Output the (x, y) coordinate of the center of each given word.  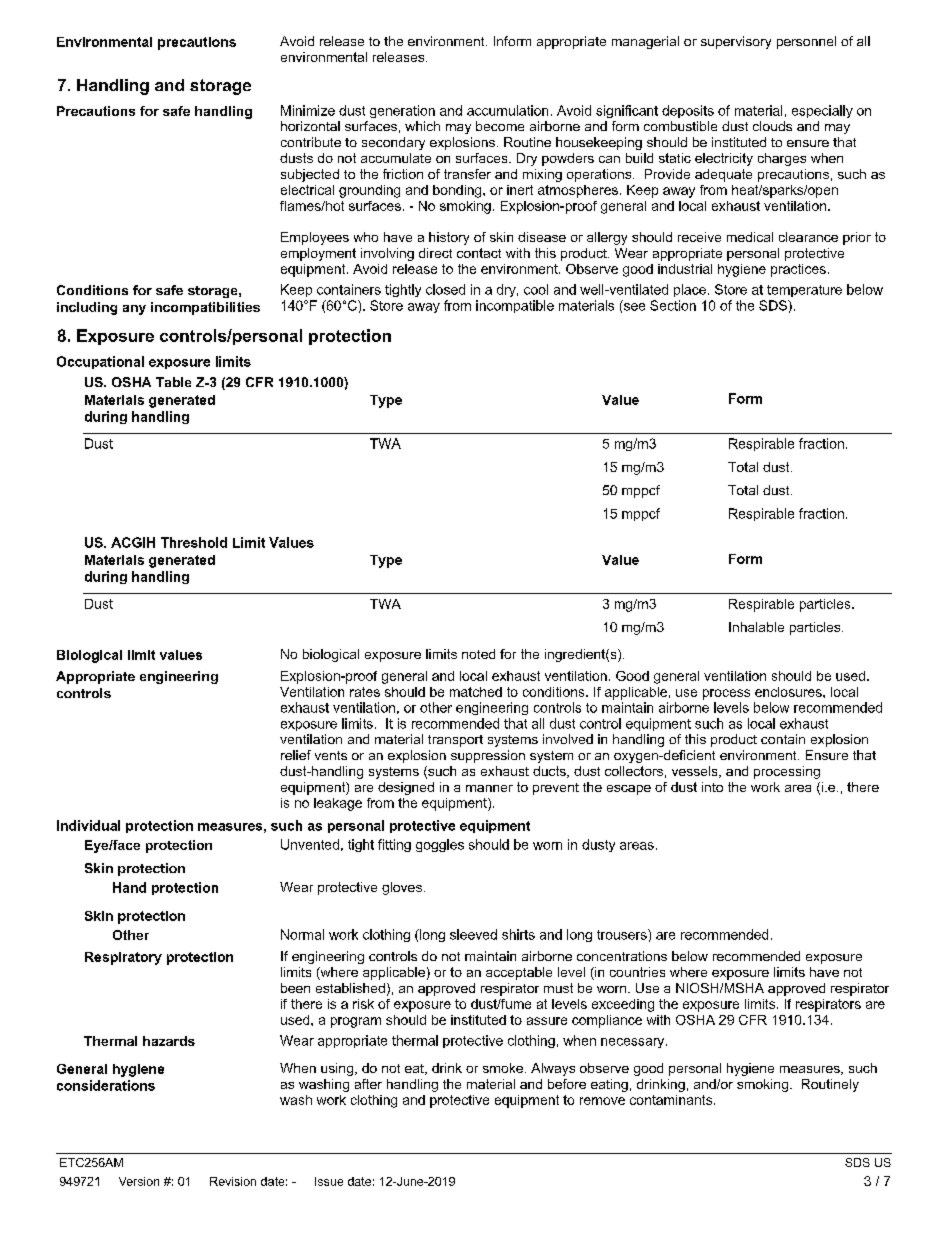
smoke (503, 1068)
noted (478, 654)
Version (139, 1181)
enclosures (789, 692)
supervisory (736, 42)
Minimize (308, 110)
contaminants (672, 1100)
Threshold (194, 542)
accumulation (507, 110)
